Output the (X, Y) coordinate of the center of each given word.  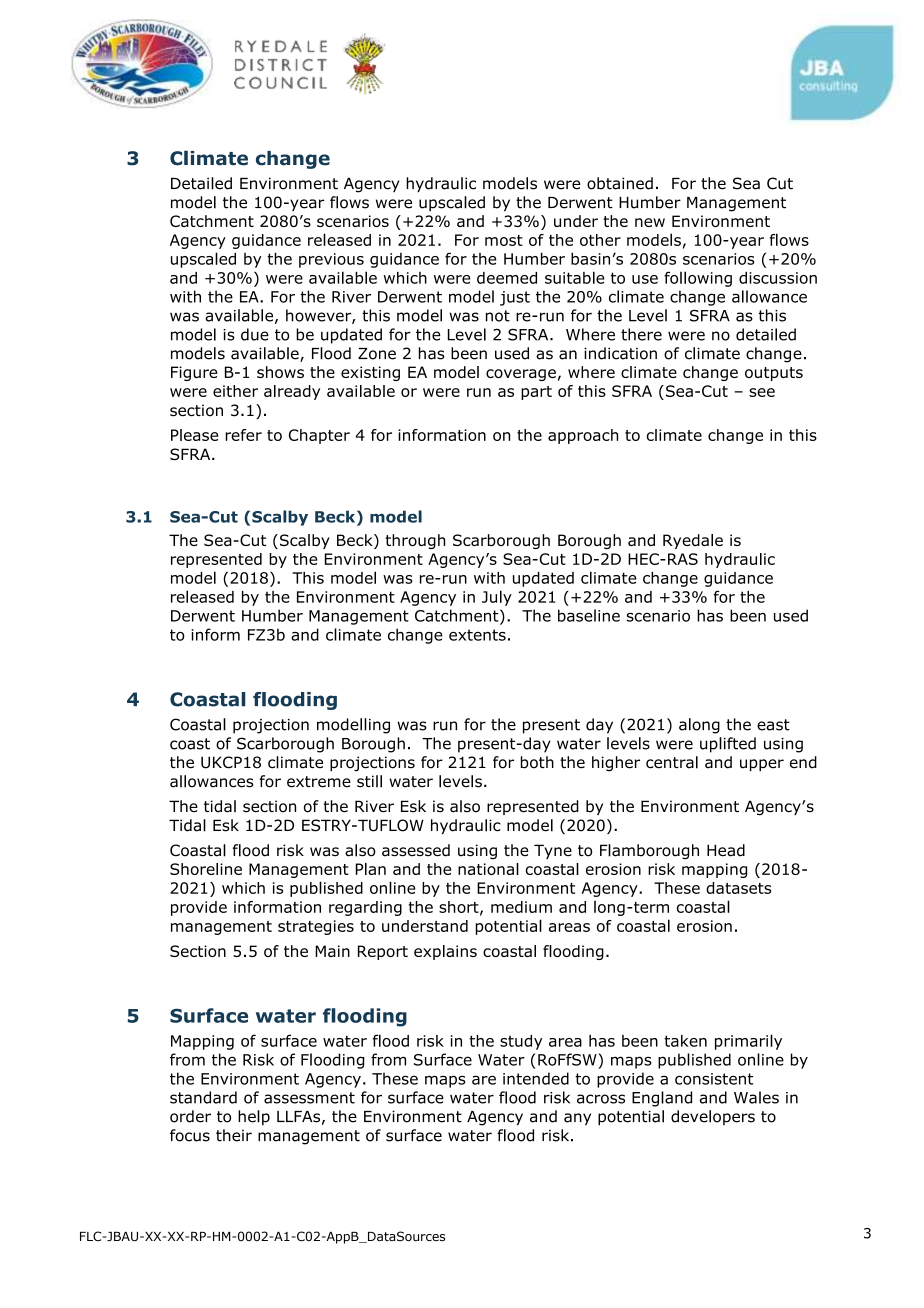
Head (726, 850)
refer (244, 435)
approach (583, 436)
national (488, 869)
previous (331, 260)
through (415, 541)
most (504, 240)
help (254, 1117)
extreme (319, 782)
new (650, 222)
